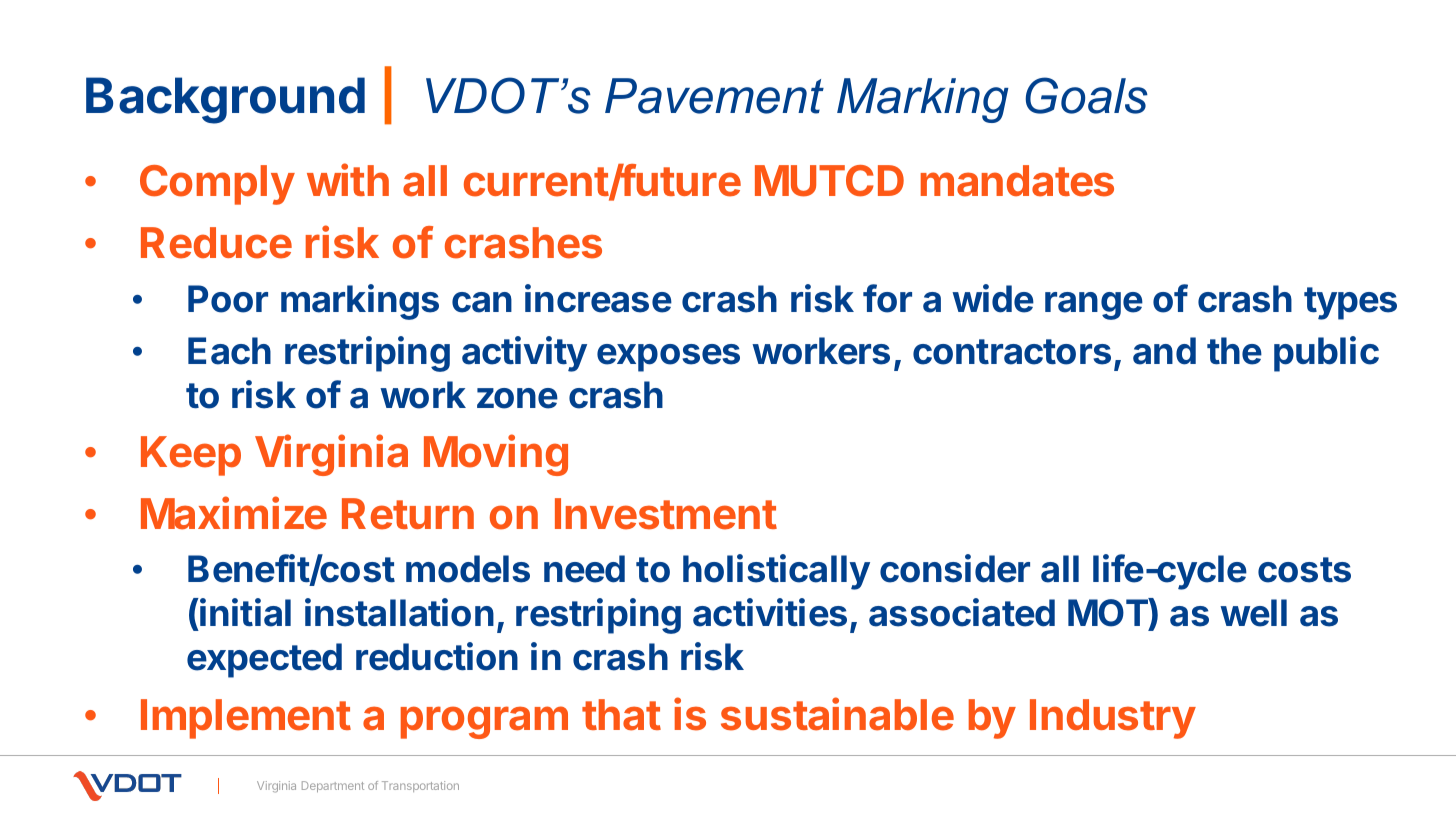 Image resolution: width=1456 pixels, height=819 pixels. I want to click on Background, so click(225, 100).
